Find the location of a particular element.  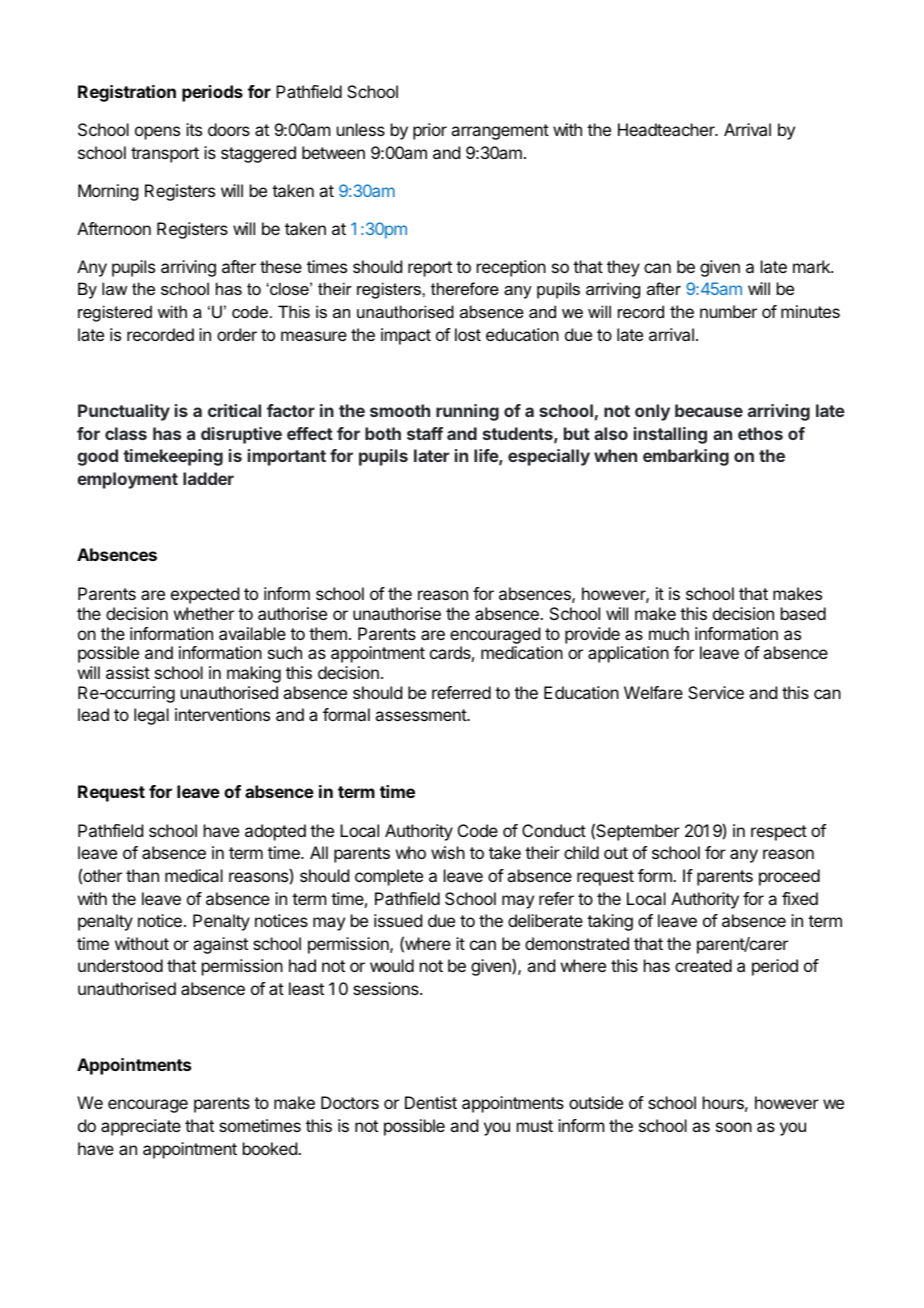

must is located at coordinates (535, 1126).
